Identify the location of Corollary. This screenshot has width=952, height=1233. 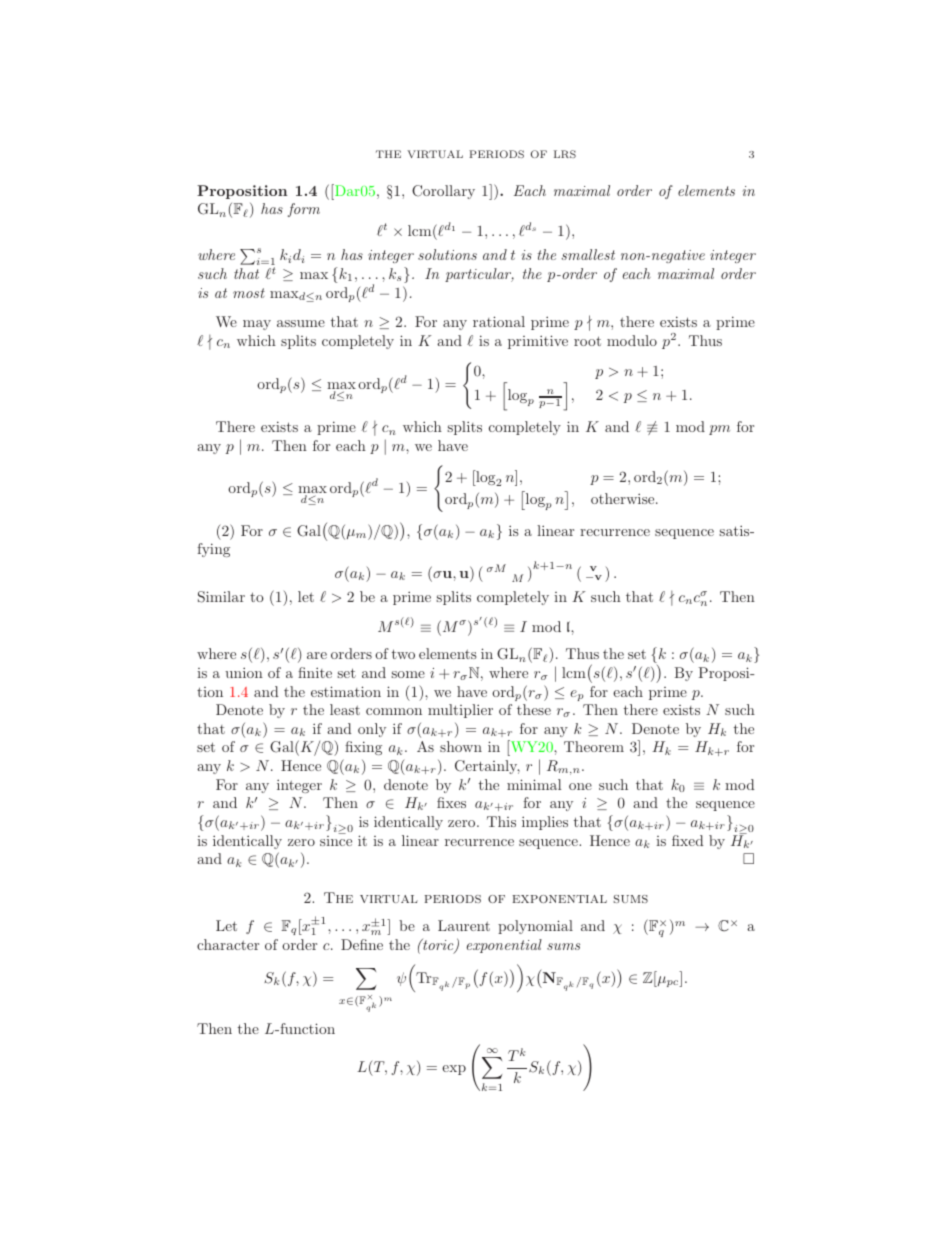
(443, 192).
